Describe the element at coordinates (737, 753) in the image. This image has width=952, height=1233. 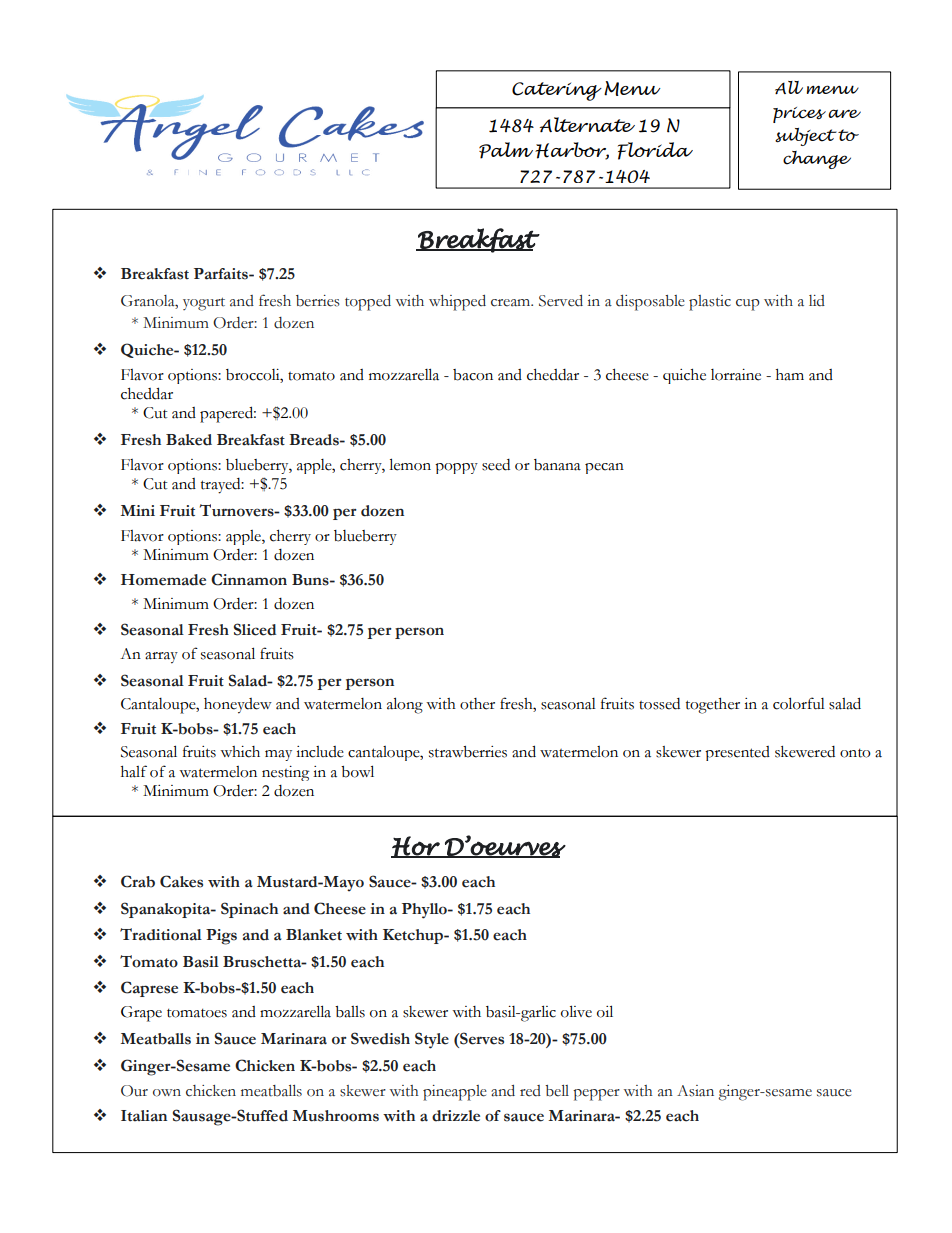
I see `presented` at that location.
